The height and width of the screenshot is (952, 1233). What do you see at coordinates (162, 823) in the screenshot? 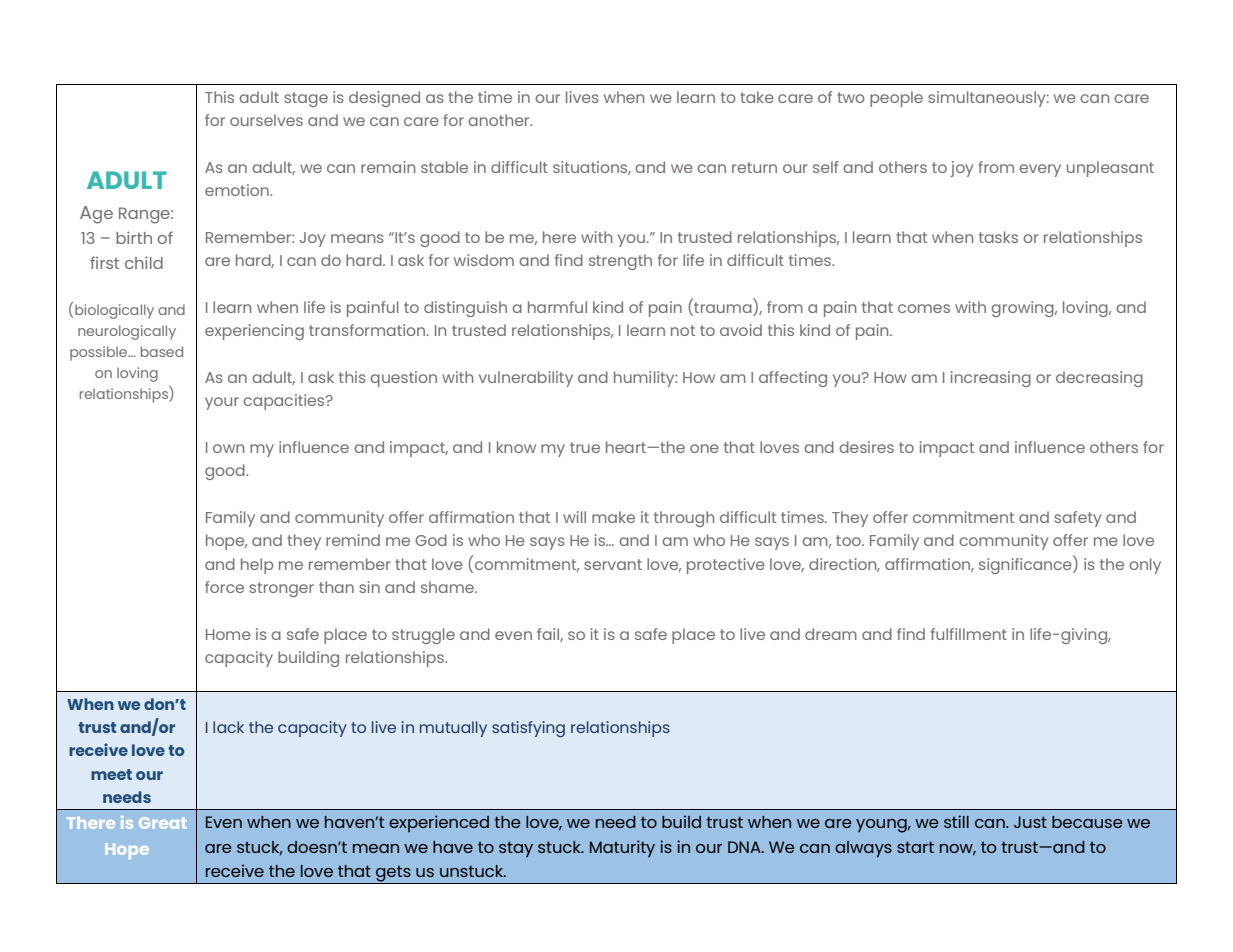
I see `Great` at bounding box center [162, 823].
